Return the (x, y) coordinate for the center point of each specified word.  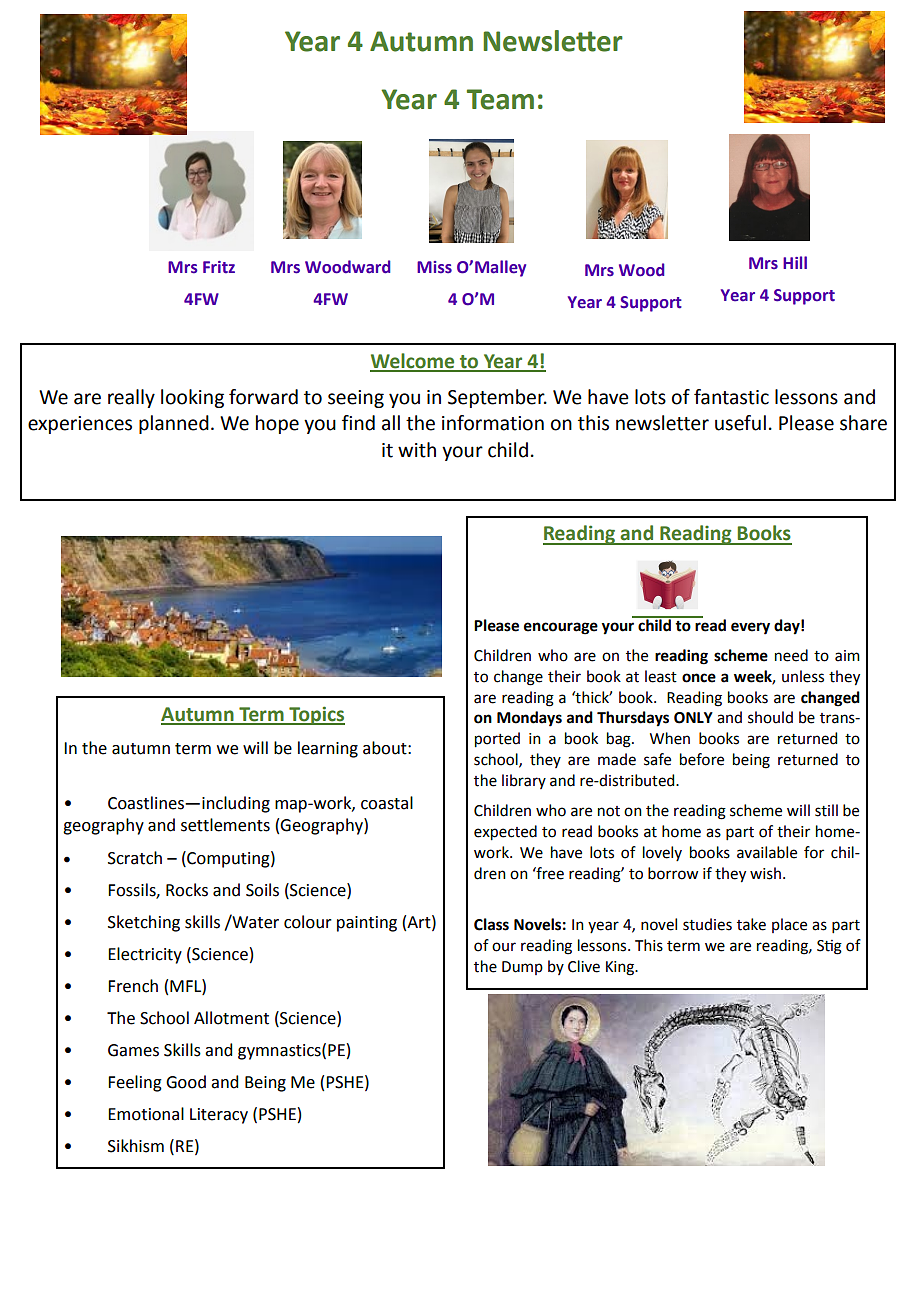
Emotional (146, 1114)
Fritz (219, 267)
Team (500, 99)
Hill (795, 262)
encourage (561, 628)
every (750, 628)
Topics (316, 715)
